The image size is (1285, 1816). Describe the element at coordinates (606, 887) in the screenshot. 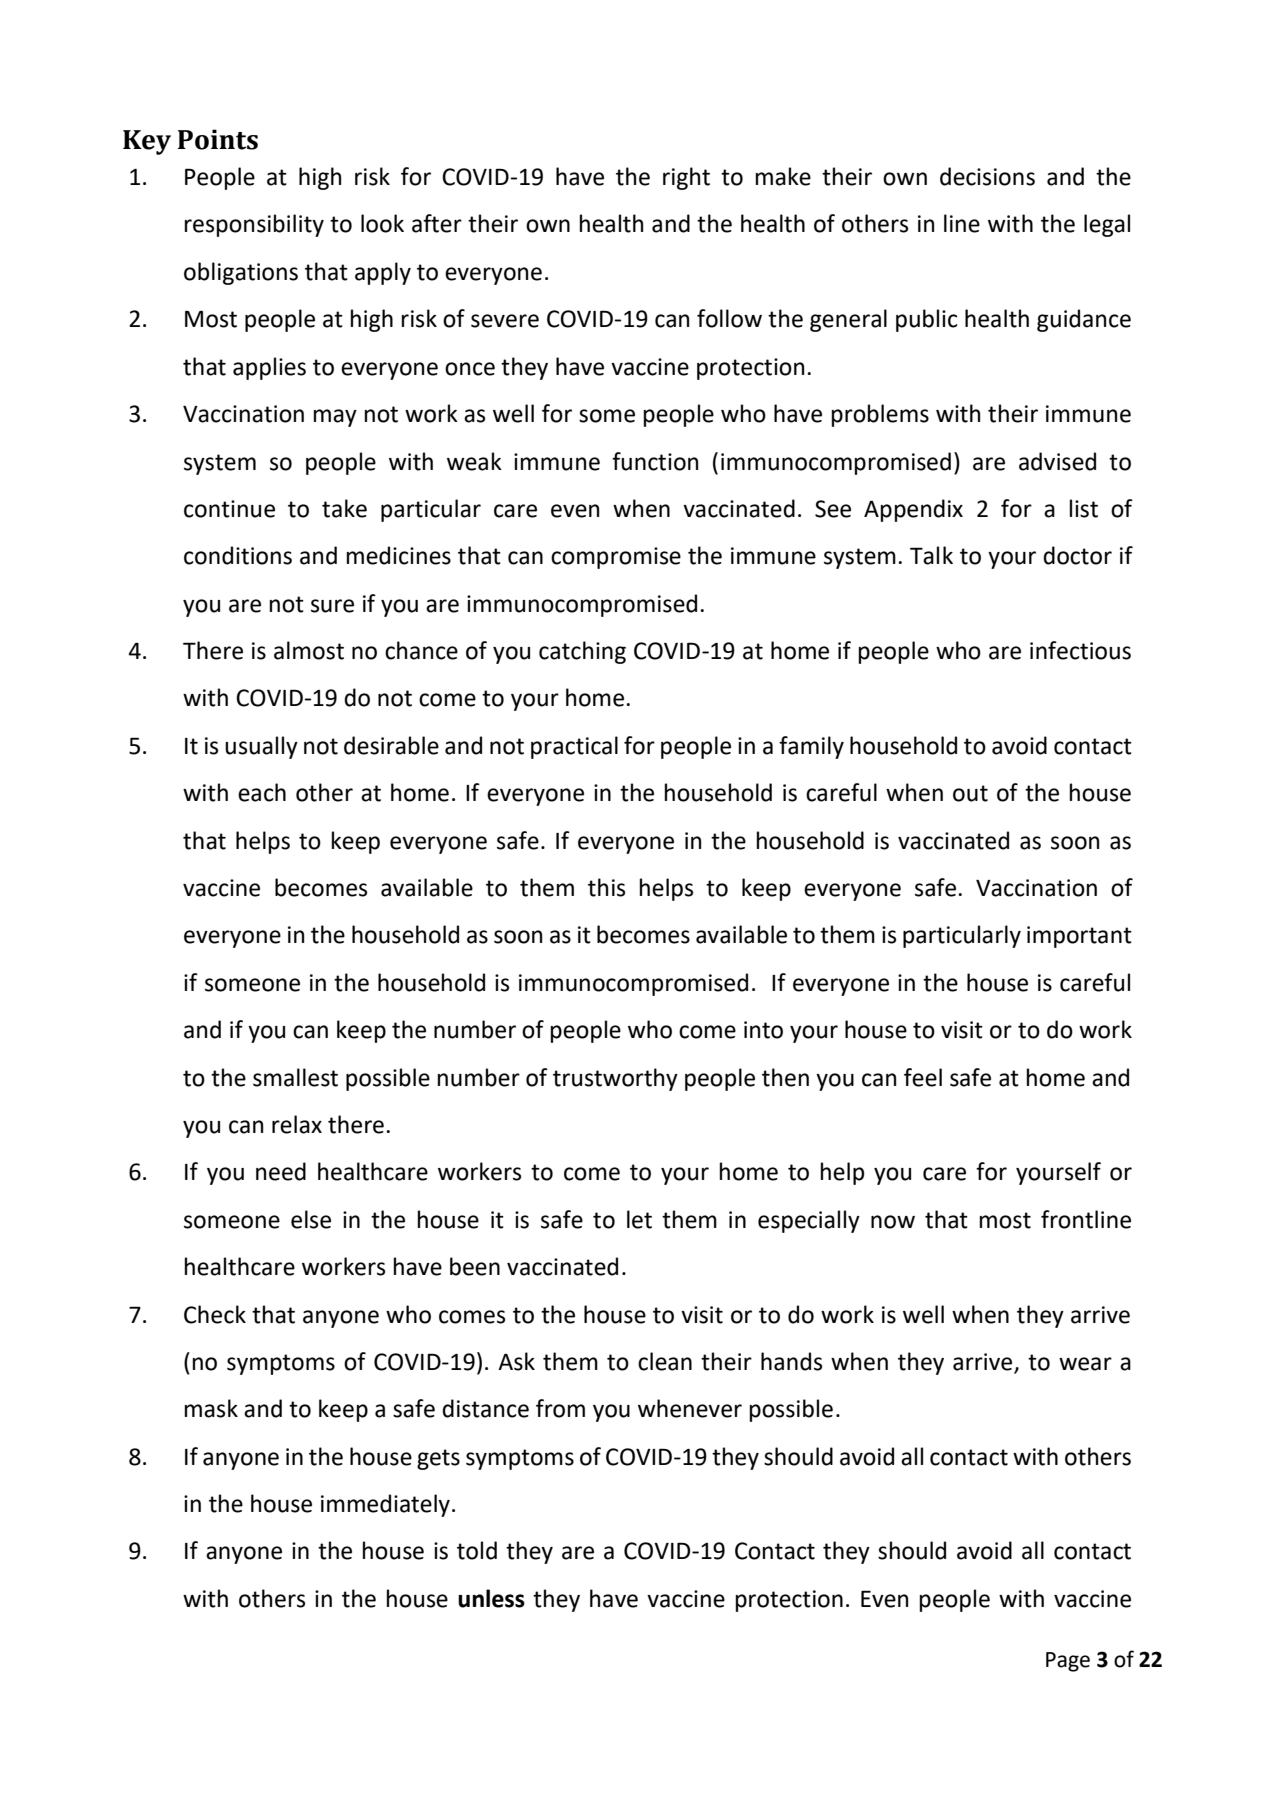

I see `this` at that location.
